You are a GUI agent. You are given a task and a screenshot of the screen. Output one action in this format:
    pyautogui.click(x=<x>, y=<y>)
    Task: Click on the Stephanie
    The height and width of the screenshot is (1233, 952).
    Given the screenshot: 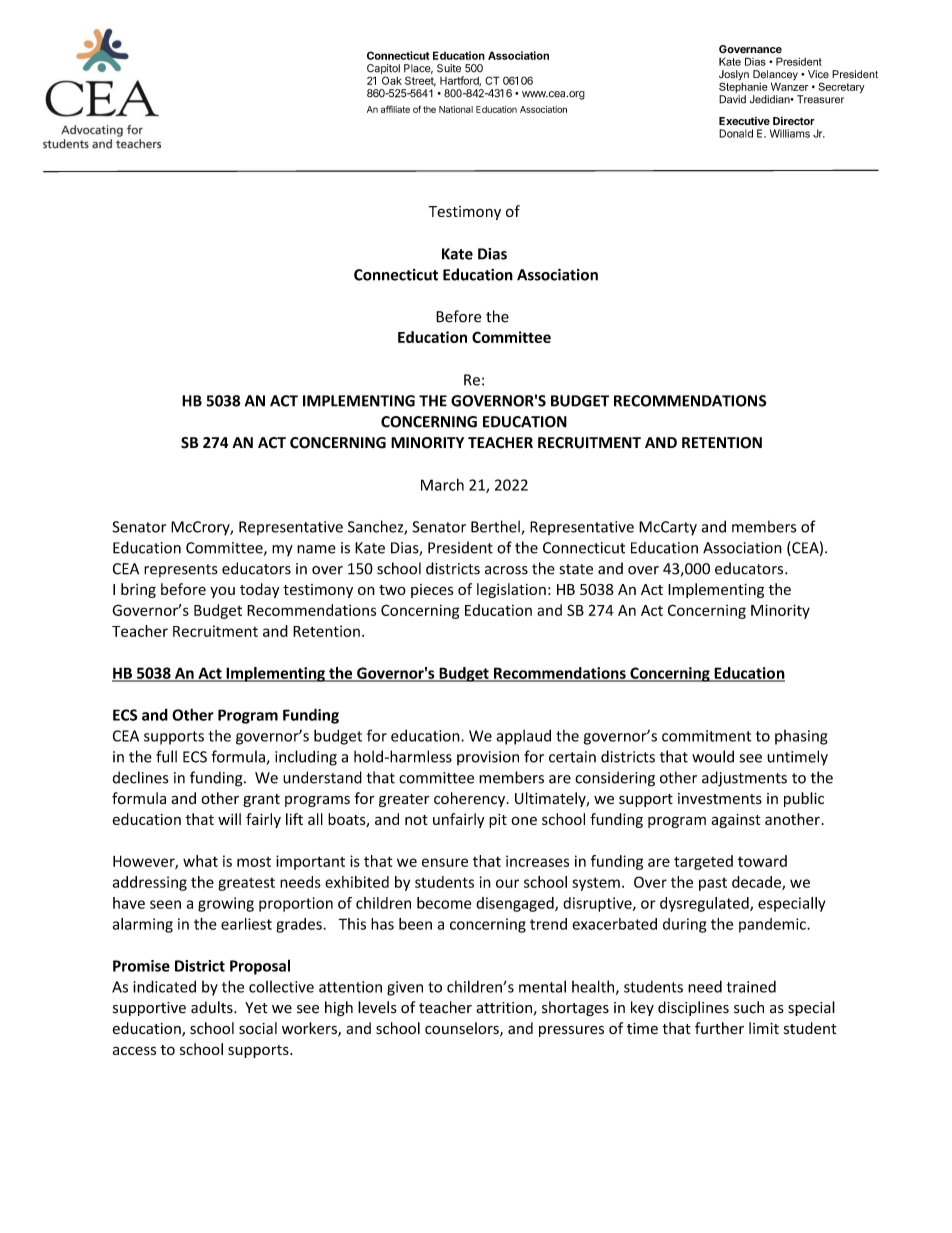 What is the action you would take?
    pyautogui.click(x=743, y=86)
